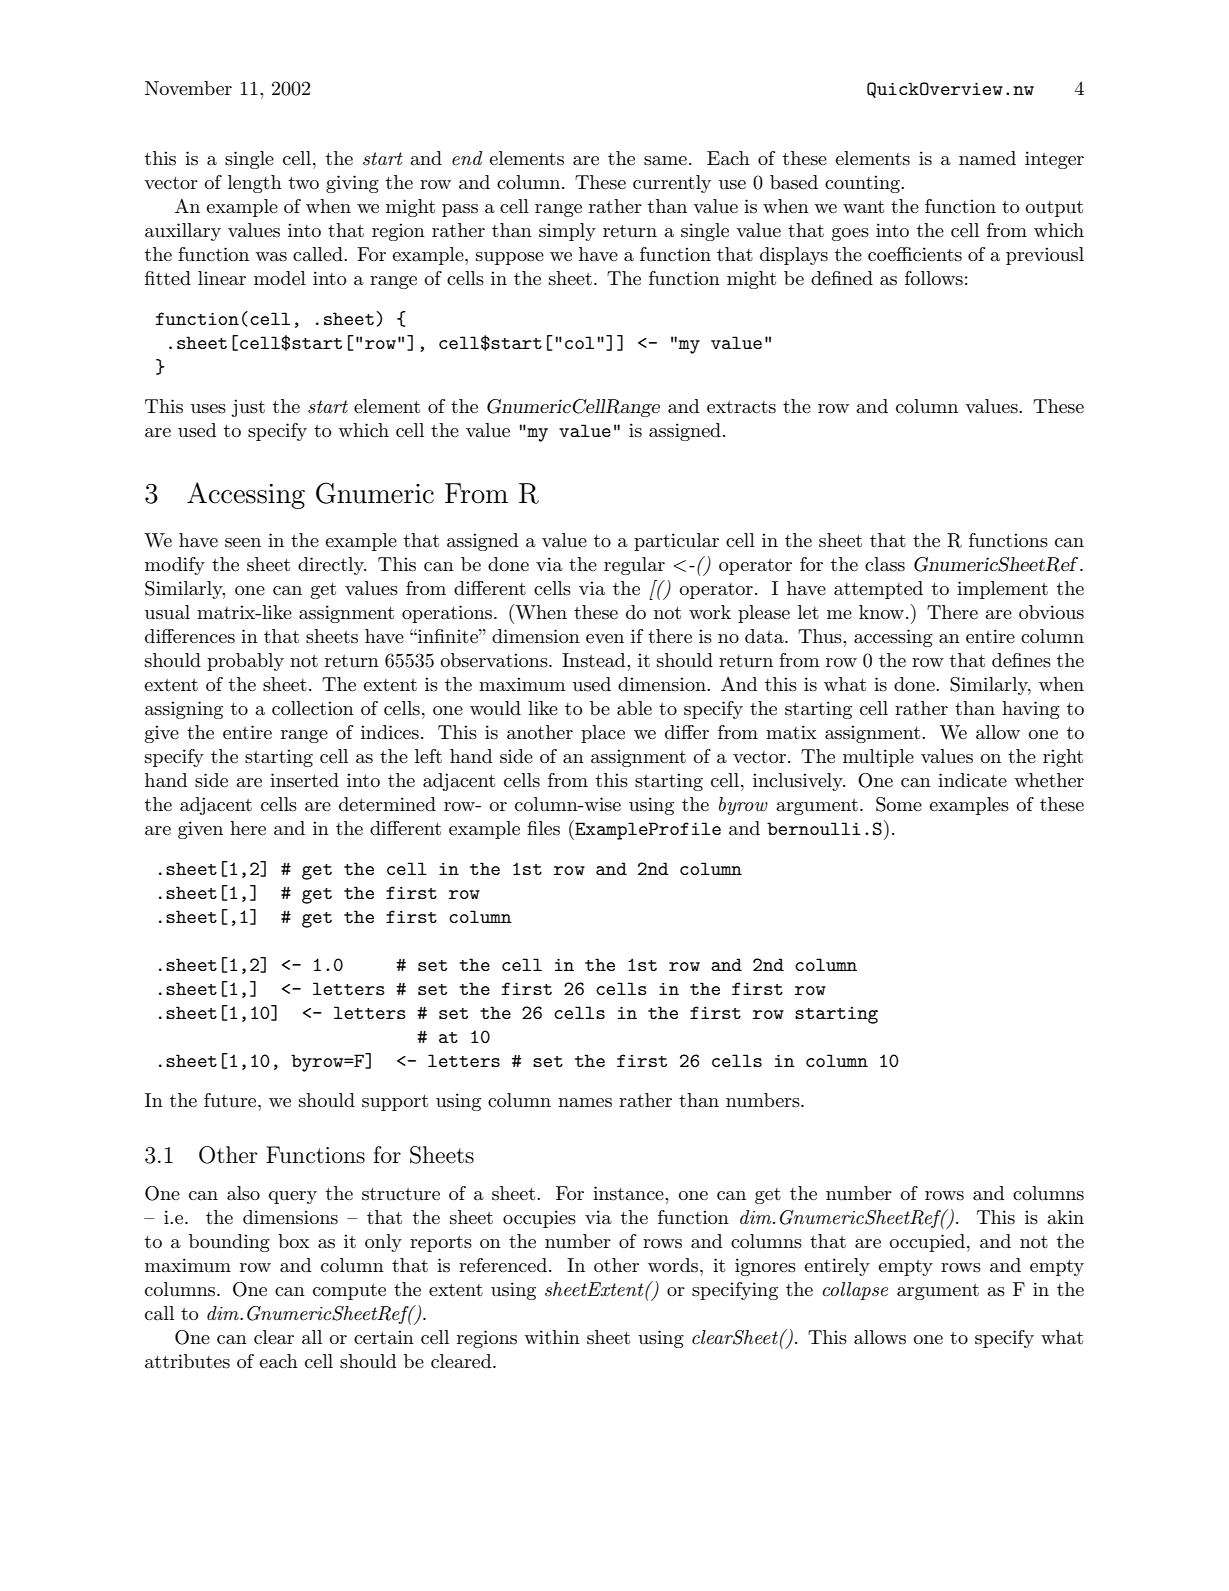  I want to click on within, so click(552, 1337).
